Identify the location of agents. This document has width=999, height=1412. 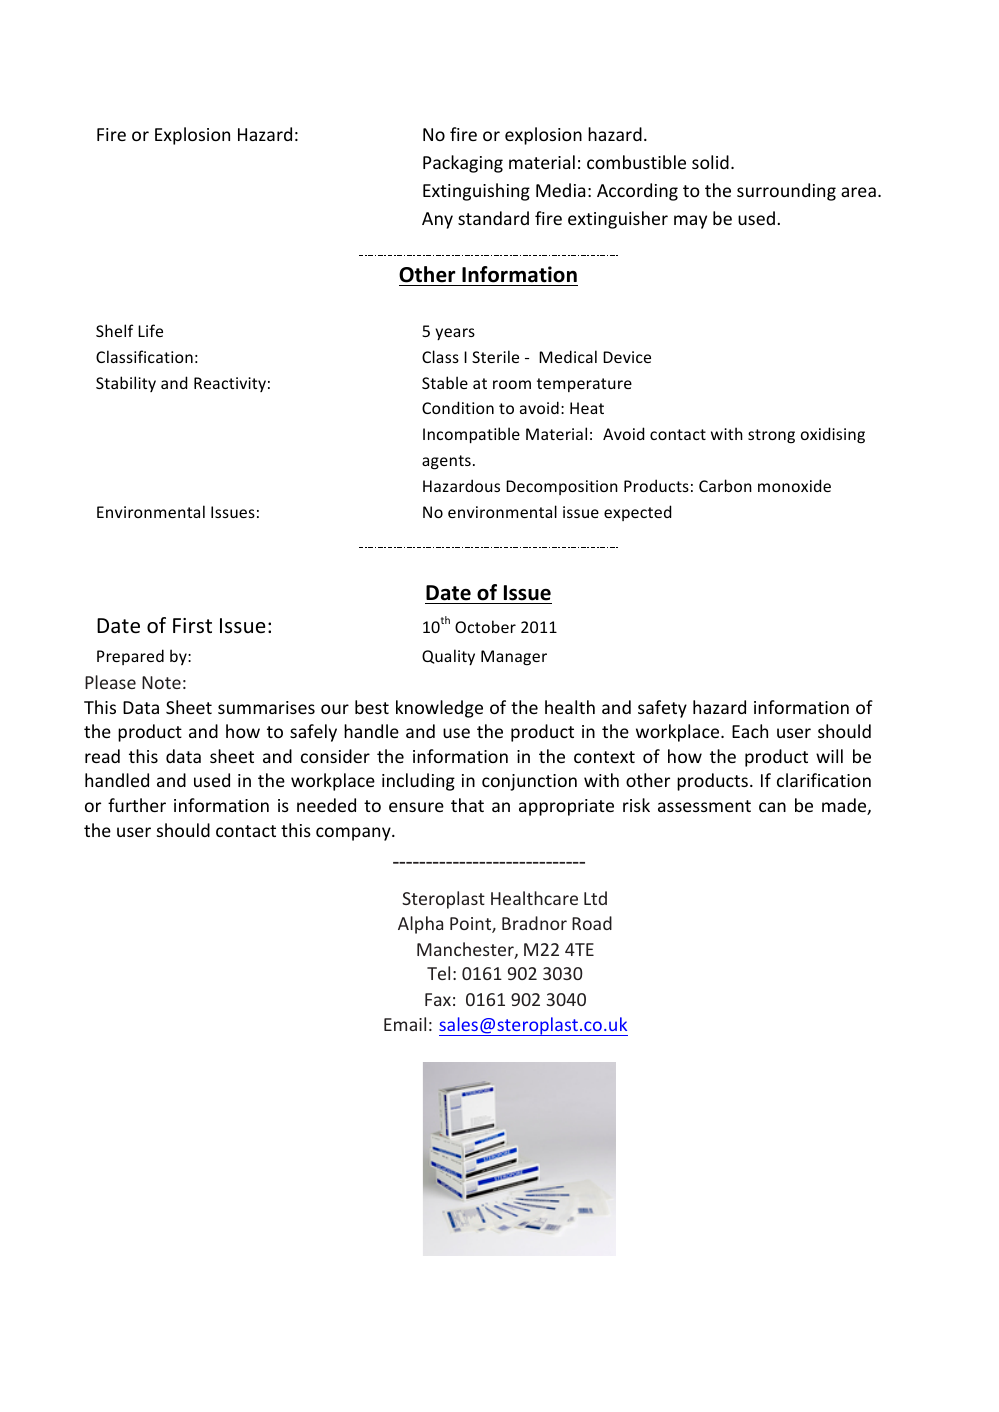
(446, 462).
